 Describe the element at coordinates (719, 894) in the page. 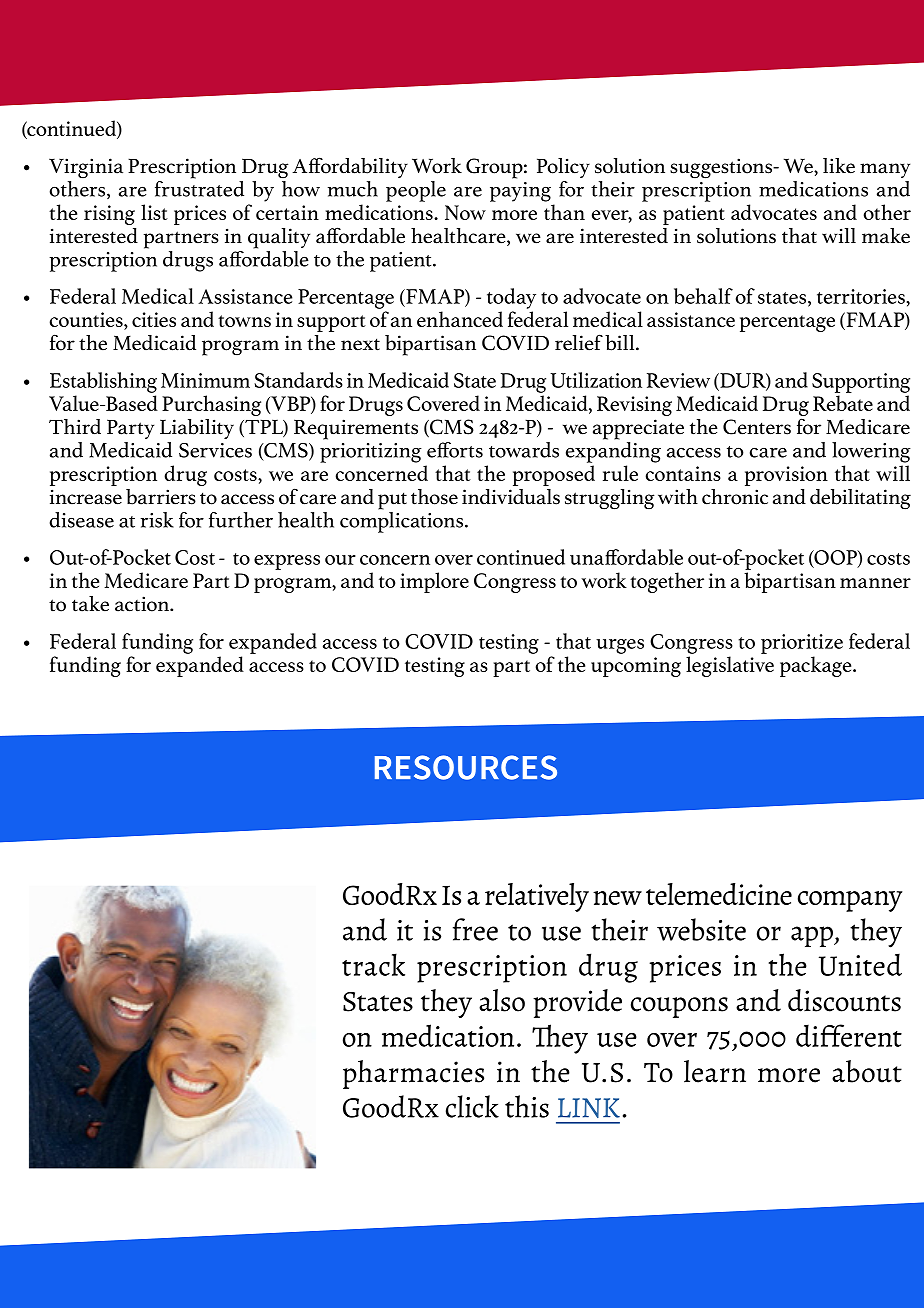

I see `telemedicine` at that location.
